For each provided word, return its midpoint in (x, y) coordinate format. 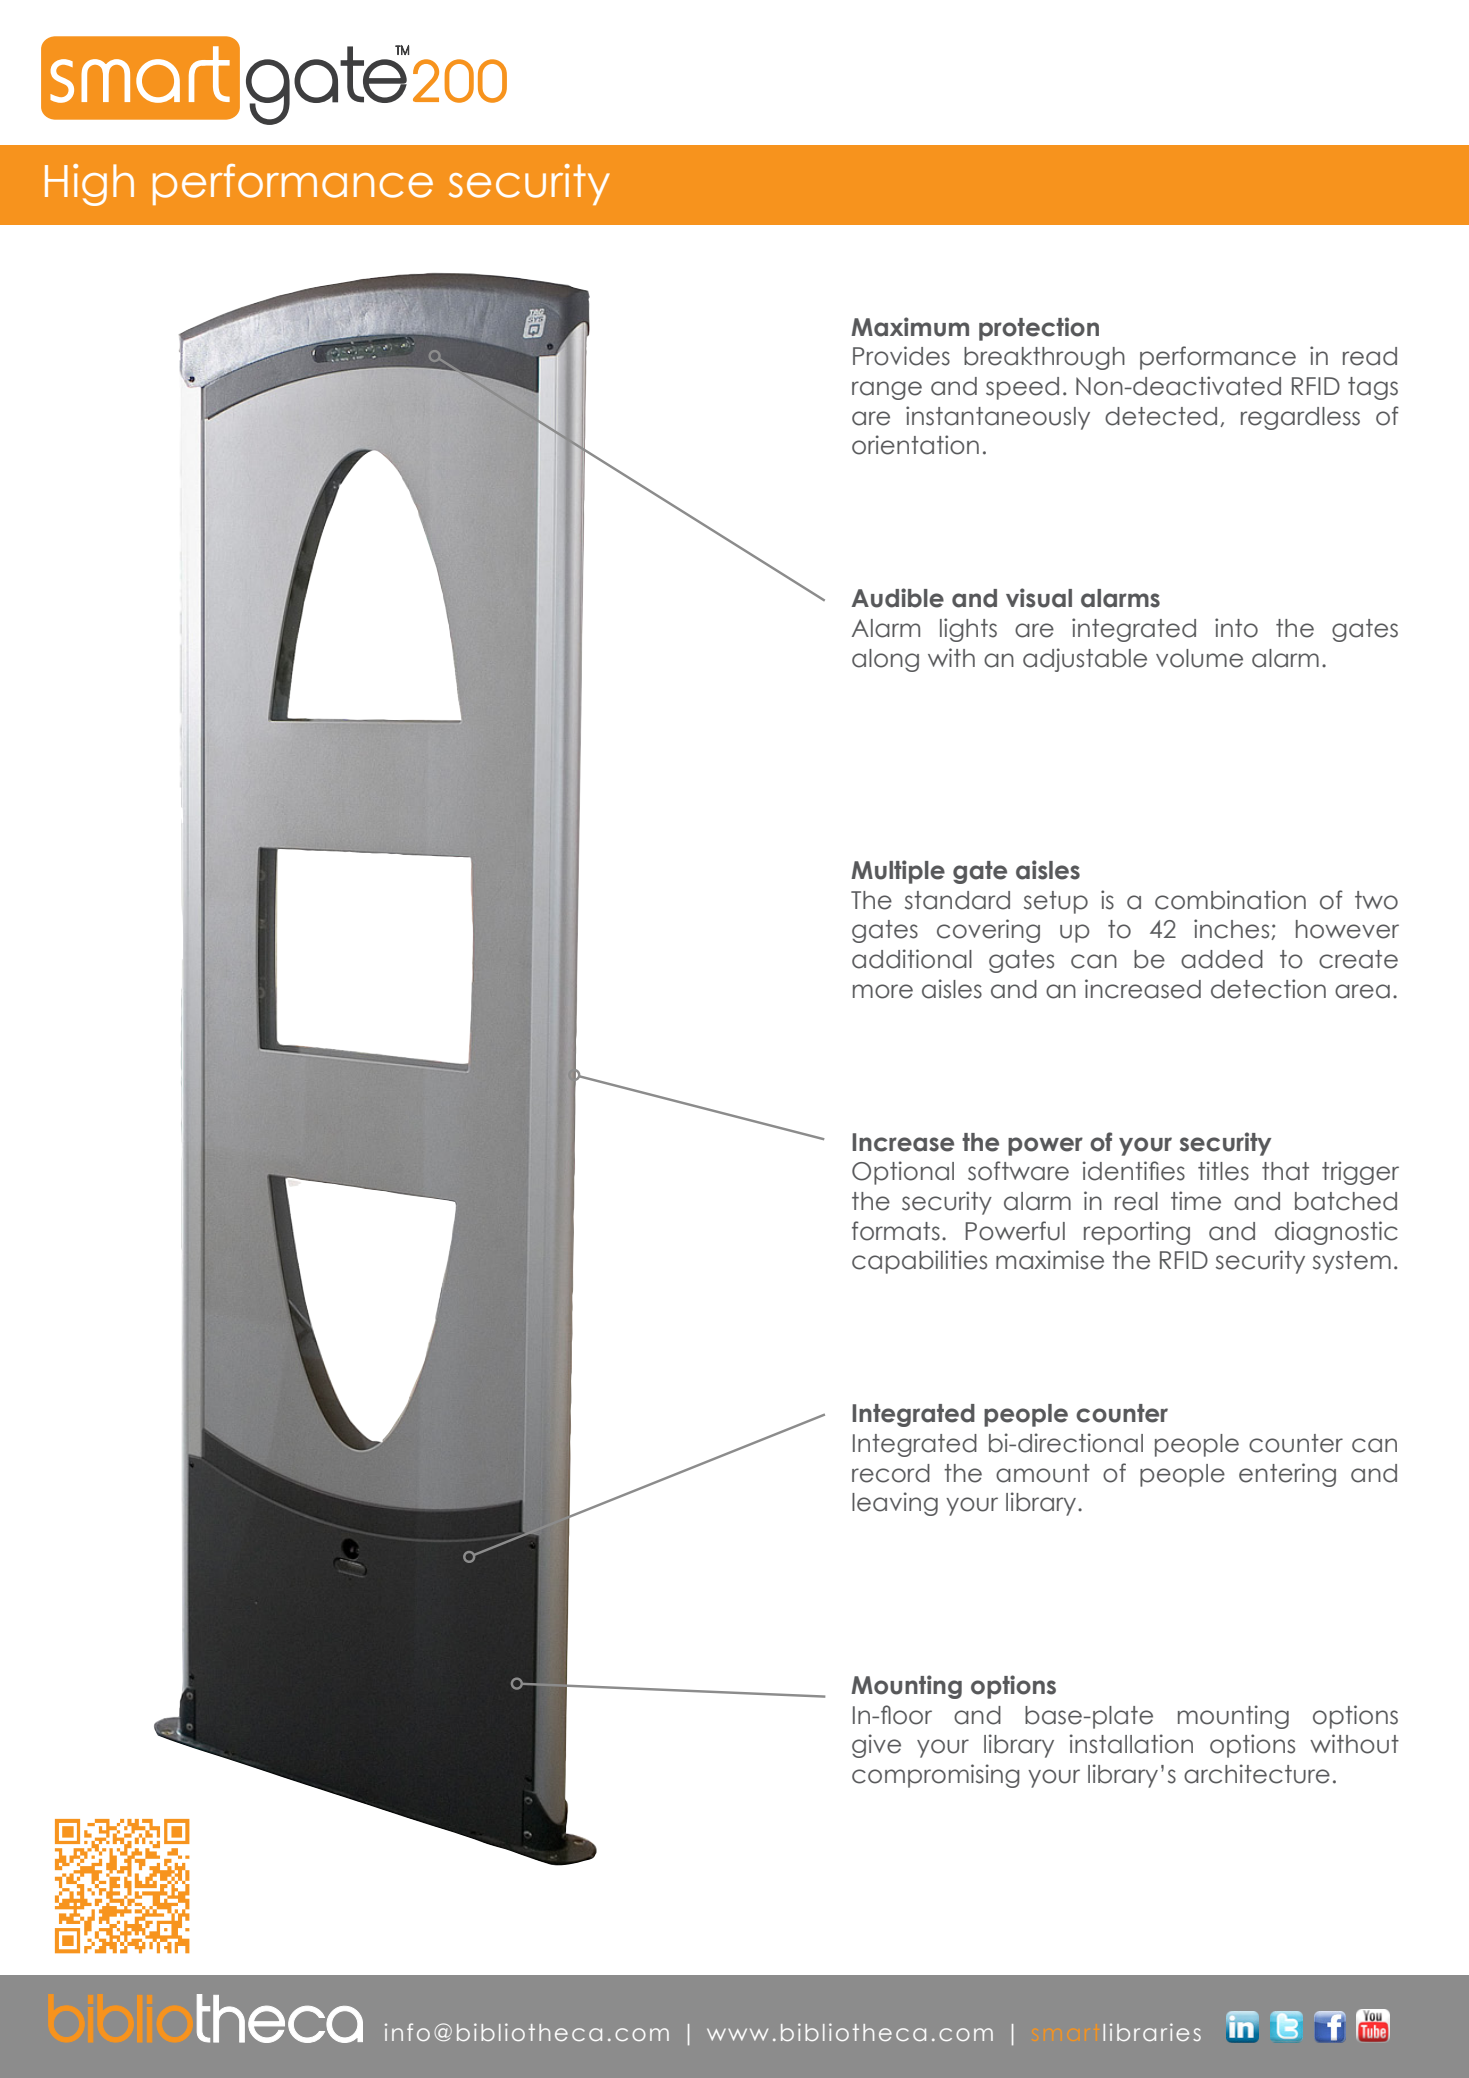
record (891, 1473)
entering (1287, 1475)
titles (1223, 1171)
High (89, 185)
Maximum (910, 327)
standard (957, 900)
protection (1039, 329)
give (876, 1746)
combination (1230, 900)
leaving (895, 1504)
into (1236, 628)
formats (896, 1231)
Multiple (898, 872)
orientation (915, 445)
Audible (897, 598)
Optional (903, 1173)
